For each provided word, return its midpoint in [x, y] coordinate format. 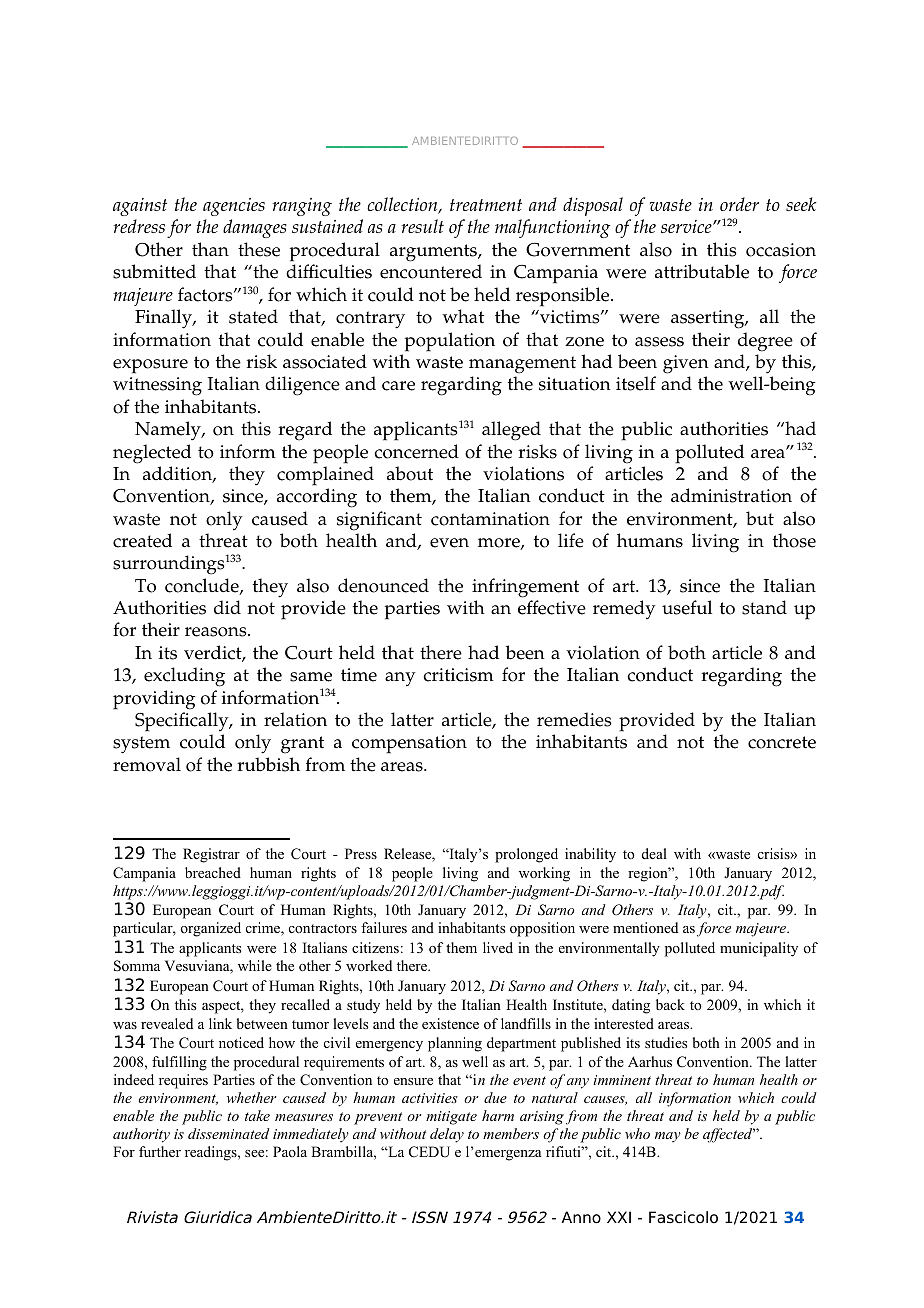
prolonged [526, 855]
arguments [434, 253]
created [142, 540]
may [668, 1137]
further [160, 1151]
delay [447, 1135]
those [794, 540]
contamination [490, 519]
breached [213, 872]
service [687, 226]
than [210, 249]
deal [654, 853]
